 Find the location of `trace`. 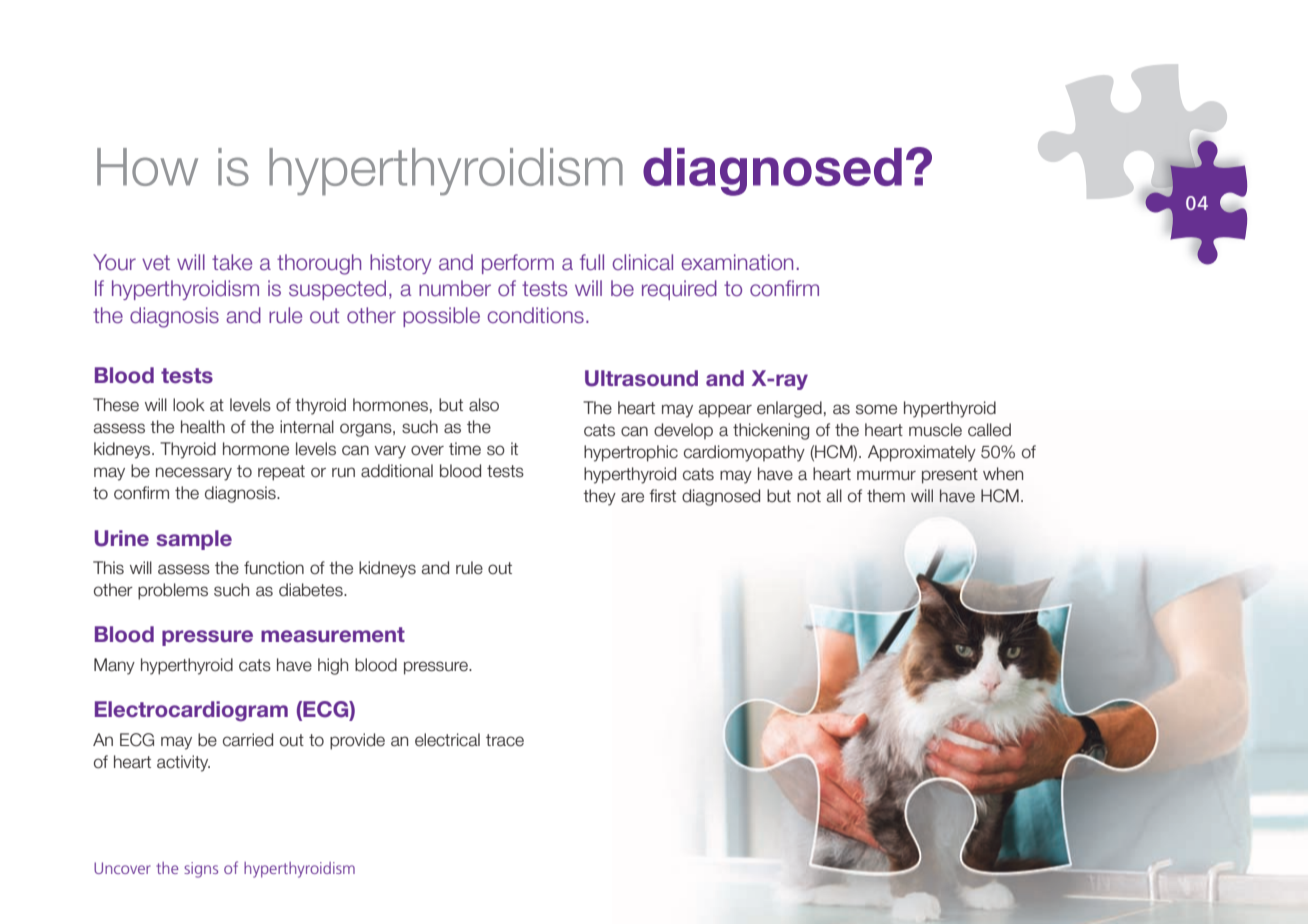

trace is located at coordinates (505, 740).
